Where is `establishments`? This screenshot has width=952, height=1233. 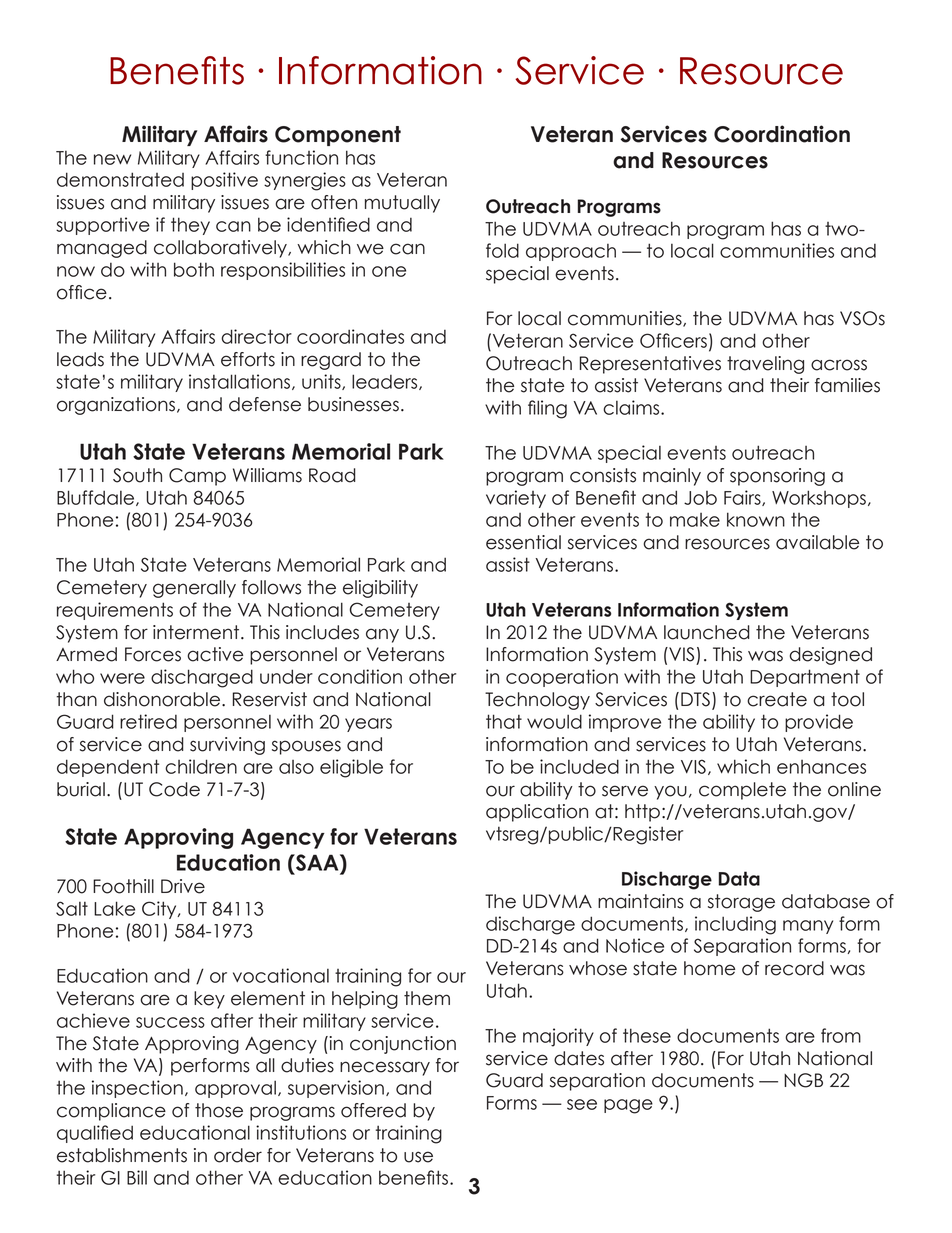 establishments is located at coordinates (122, 1155).
